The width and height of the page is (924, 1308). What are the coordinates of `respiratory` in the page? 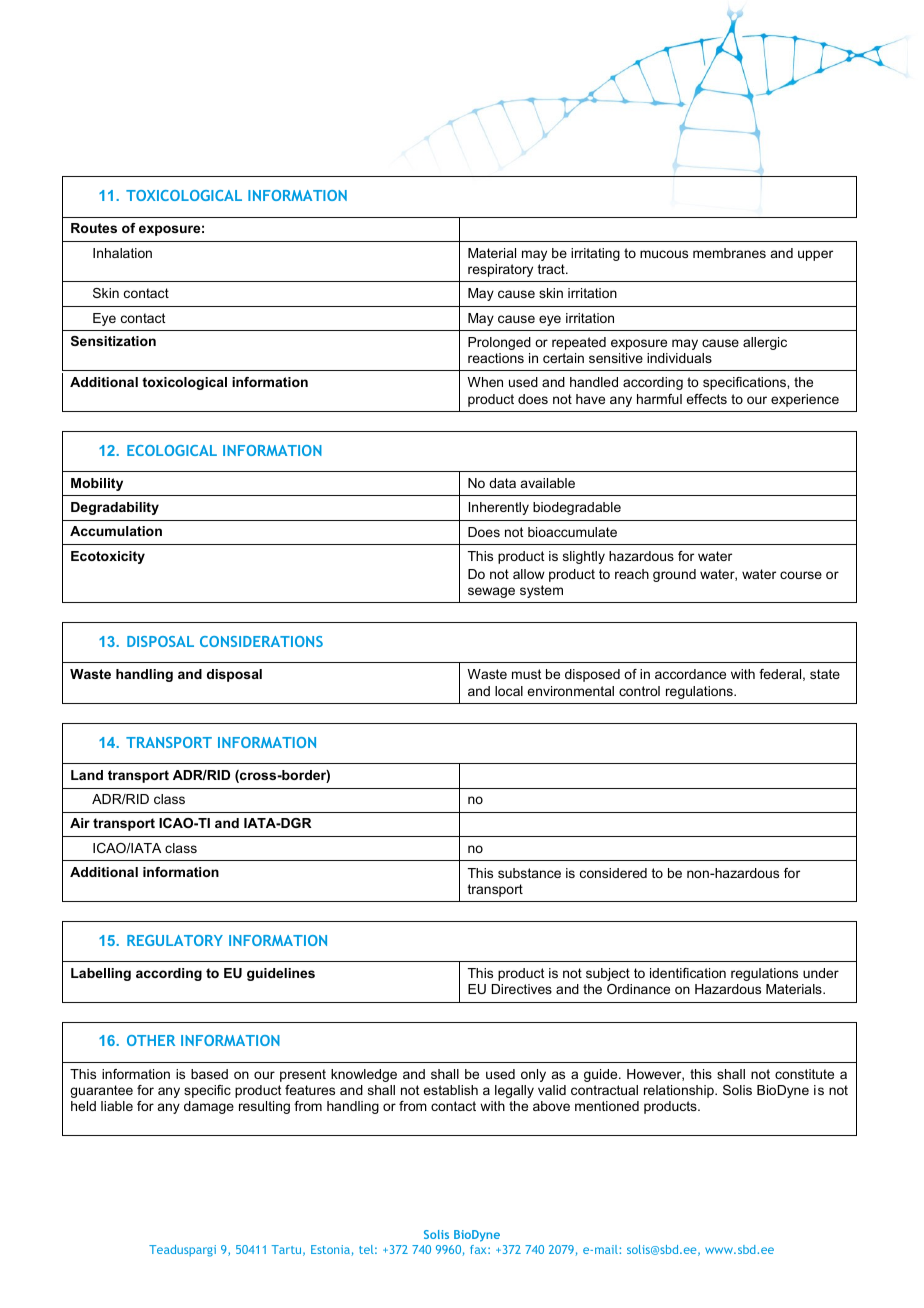 It's located at (500, 270).
